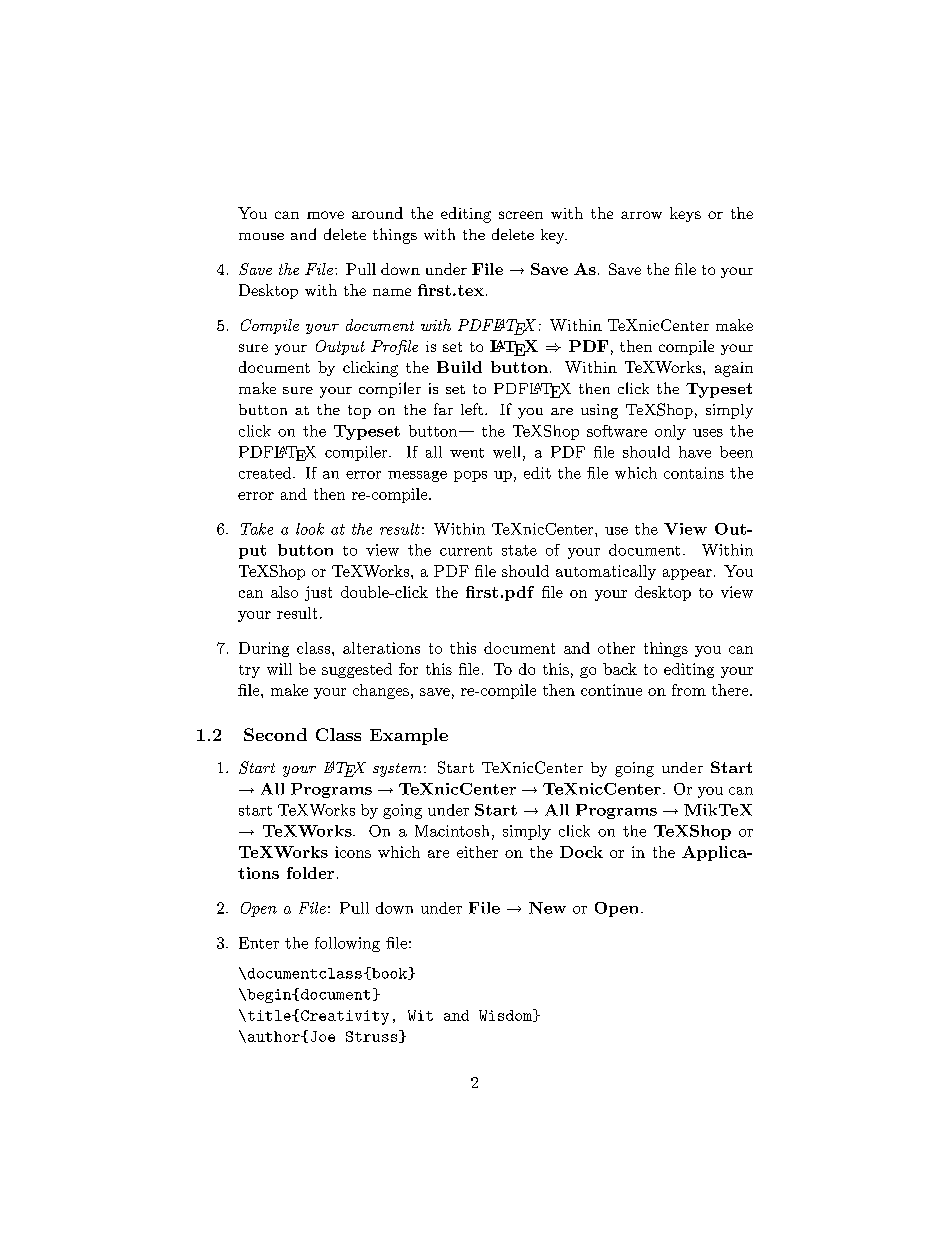 The height and width of the screenshot is (1233, 952). I want to click on screen, so click(521, 215).
